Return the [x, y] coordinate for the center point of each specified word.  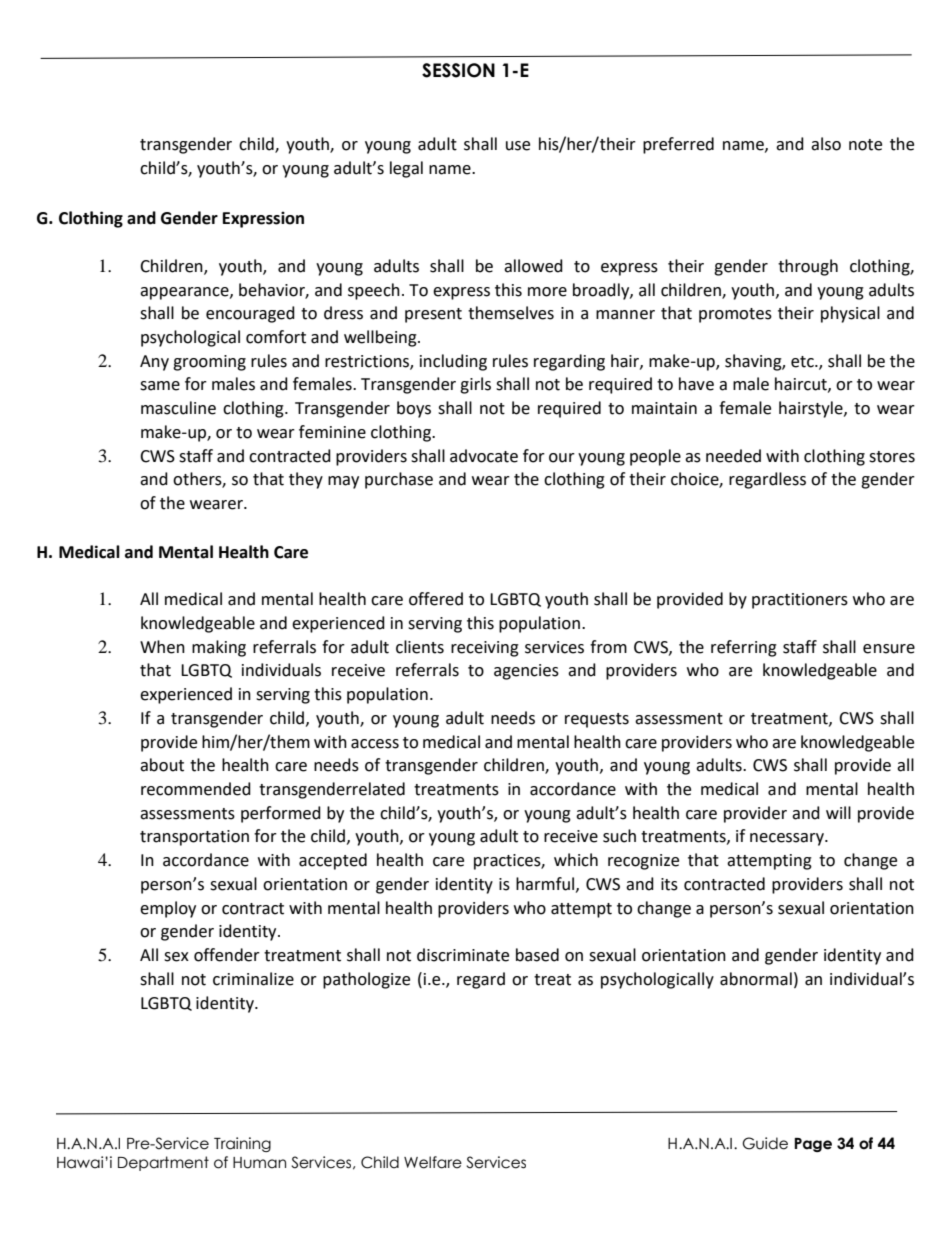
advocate [484, 456]
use [518, 146]
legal [406, 169]
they [306, 480]
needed [733, 456]
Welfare [433, 1162]
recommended [196, 789]
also [826, 144]
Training [242, 1144]
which [576, 860]
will [838, 812]
